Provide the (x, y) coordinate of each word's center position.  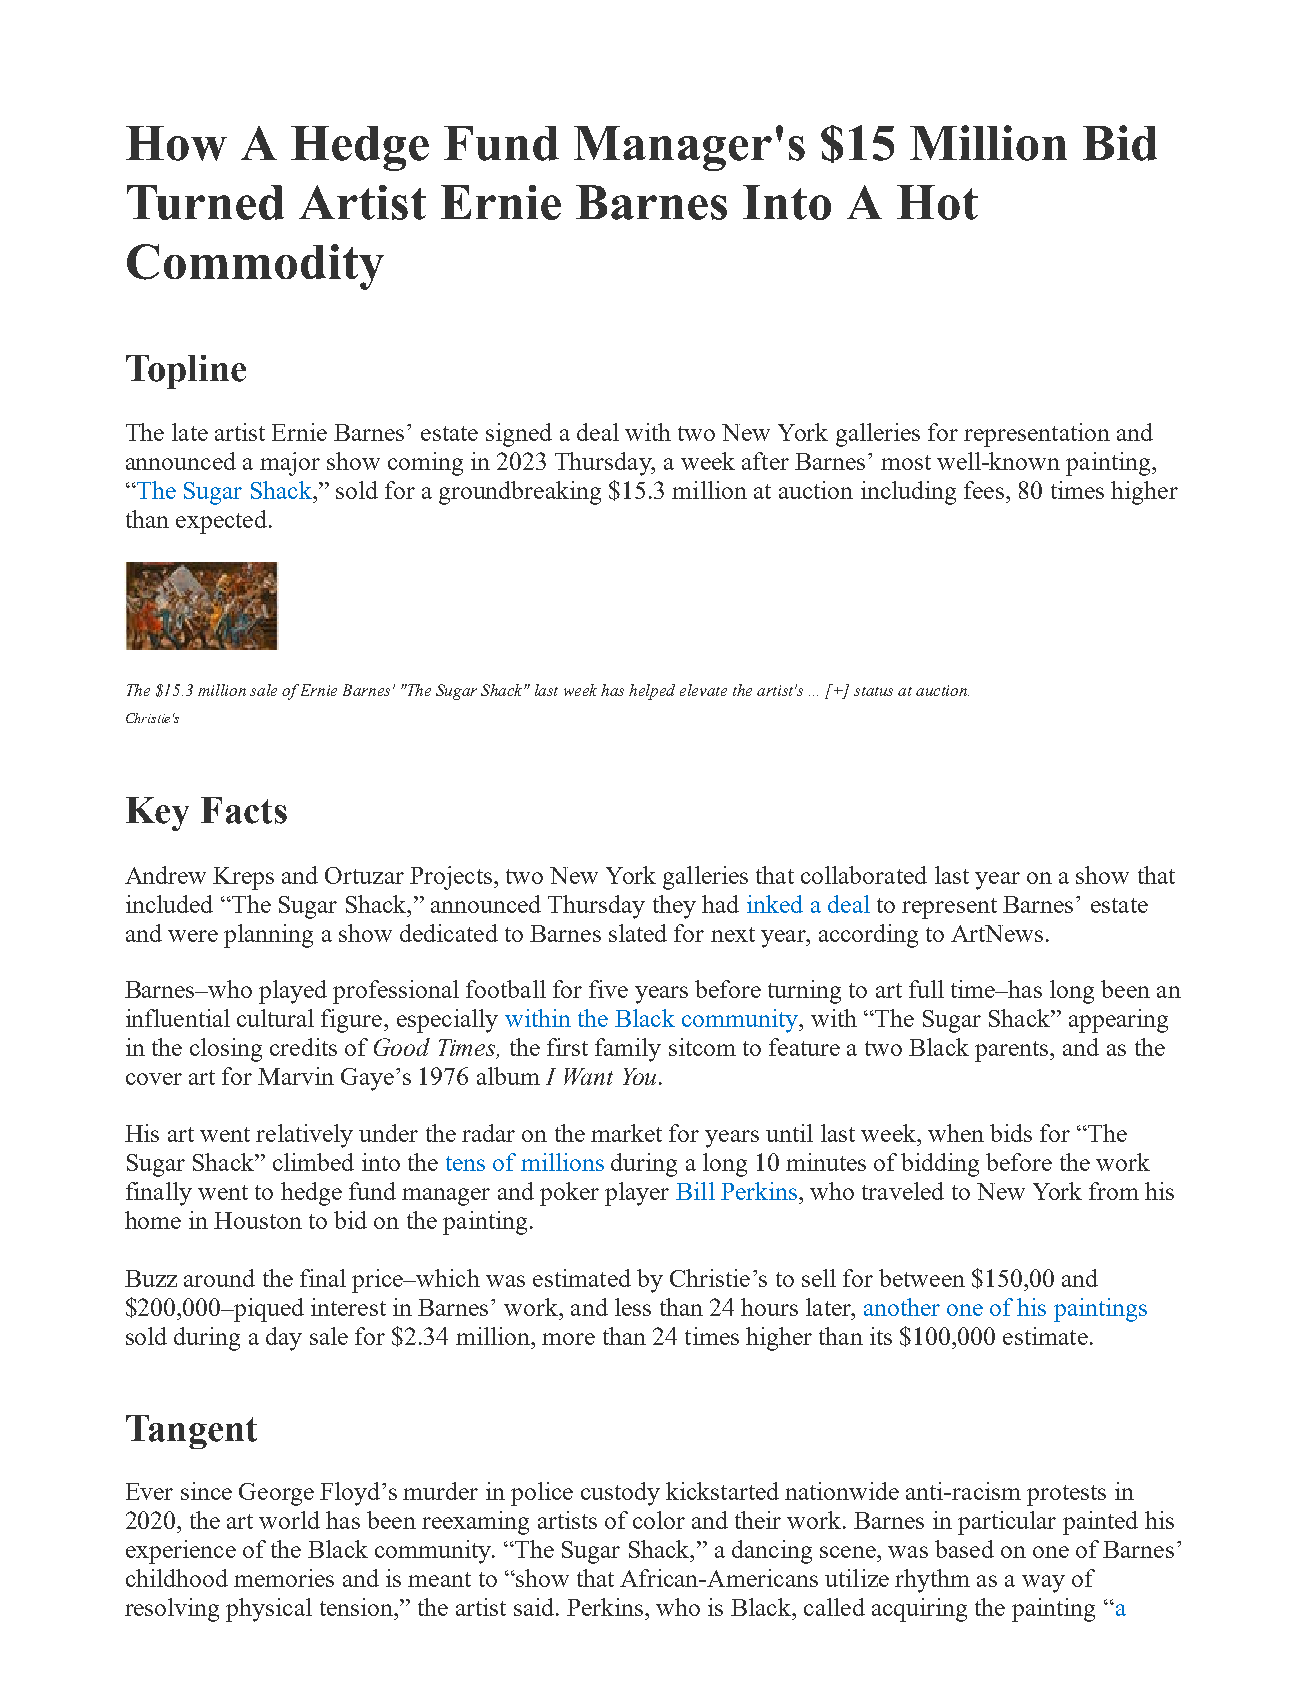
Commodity (255, 267)
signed (519, 435)
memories (284, 1578)
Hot (937, 202)
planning (268, 936)
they (674, 907)
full (926, 989)
